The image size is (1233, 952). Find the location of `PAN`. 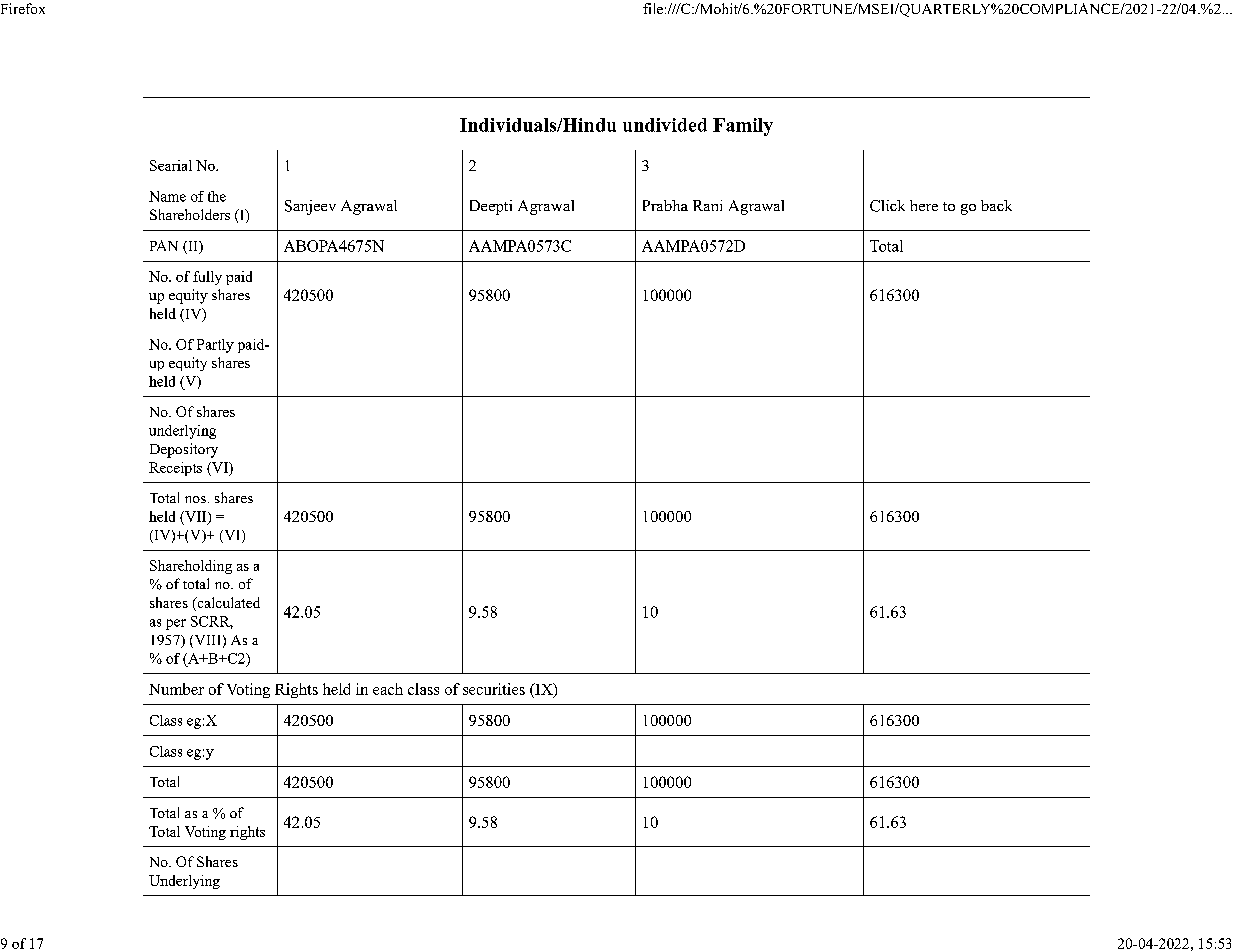

PAN is located at coordinates (164, 245).
